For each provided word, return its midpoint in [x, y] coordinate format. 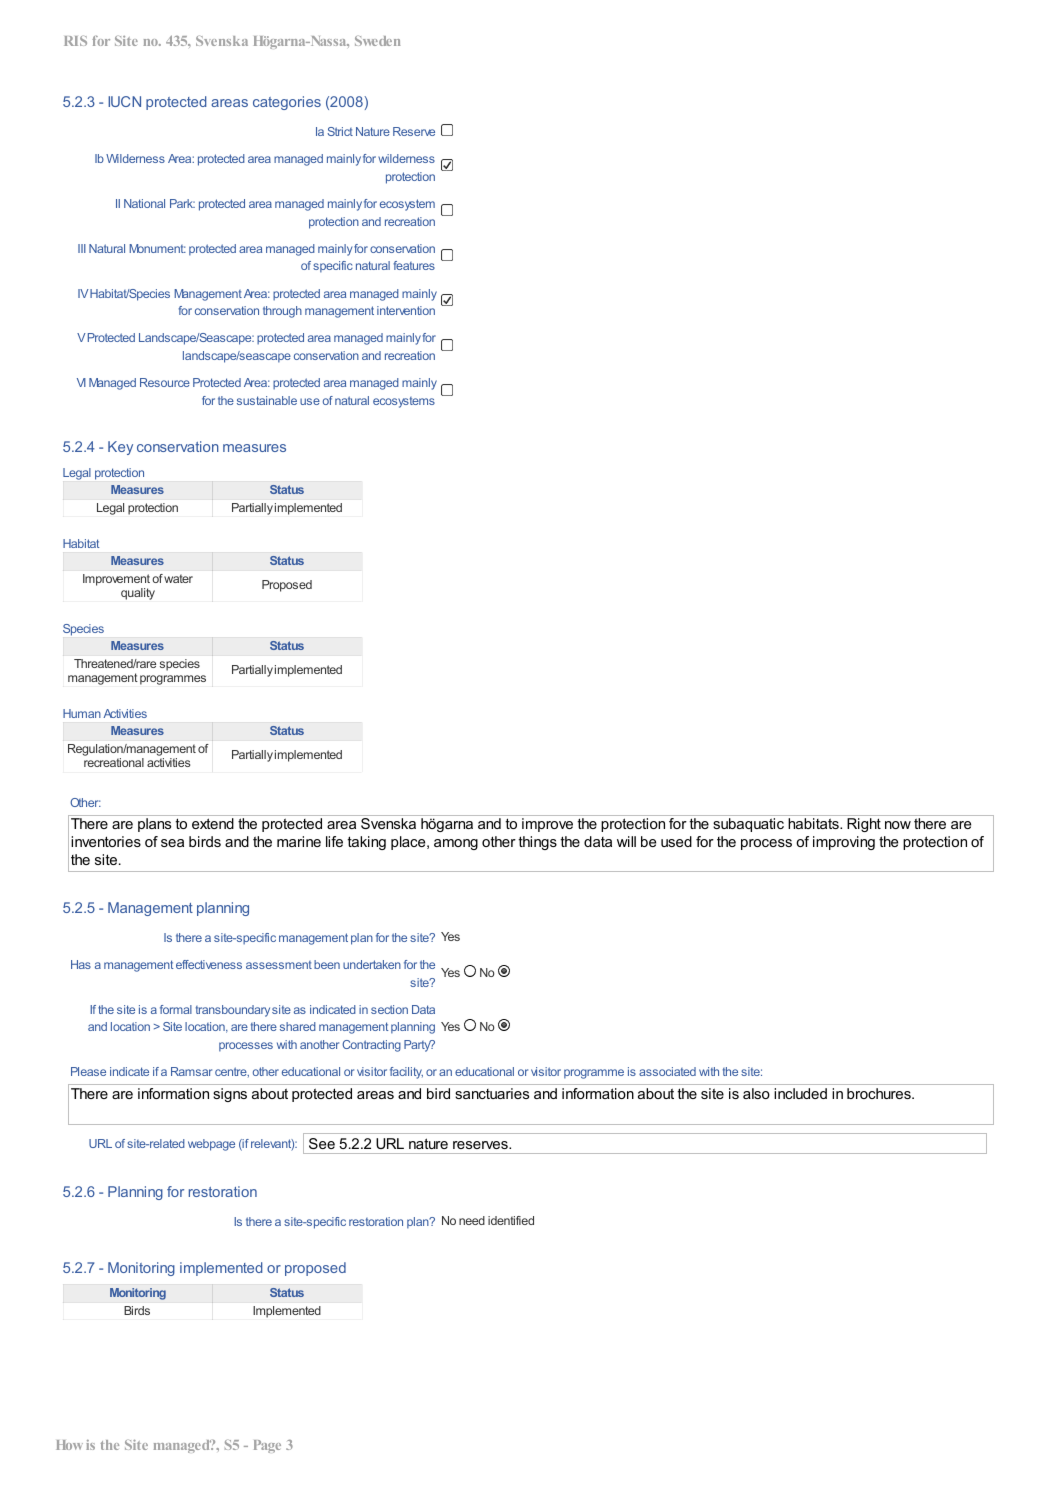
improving [844, 843]
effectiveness [209, 964]
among [456, 844]
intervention [406, 310]
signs [230, 1095]
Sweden [378, 41]
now [898, 825]
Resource [165, 382]
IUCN [124, 101]
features [414, 265]
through [282, 312]
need [472, 1220]
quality [138, 594]
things [537, 843]
